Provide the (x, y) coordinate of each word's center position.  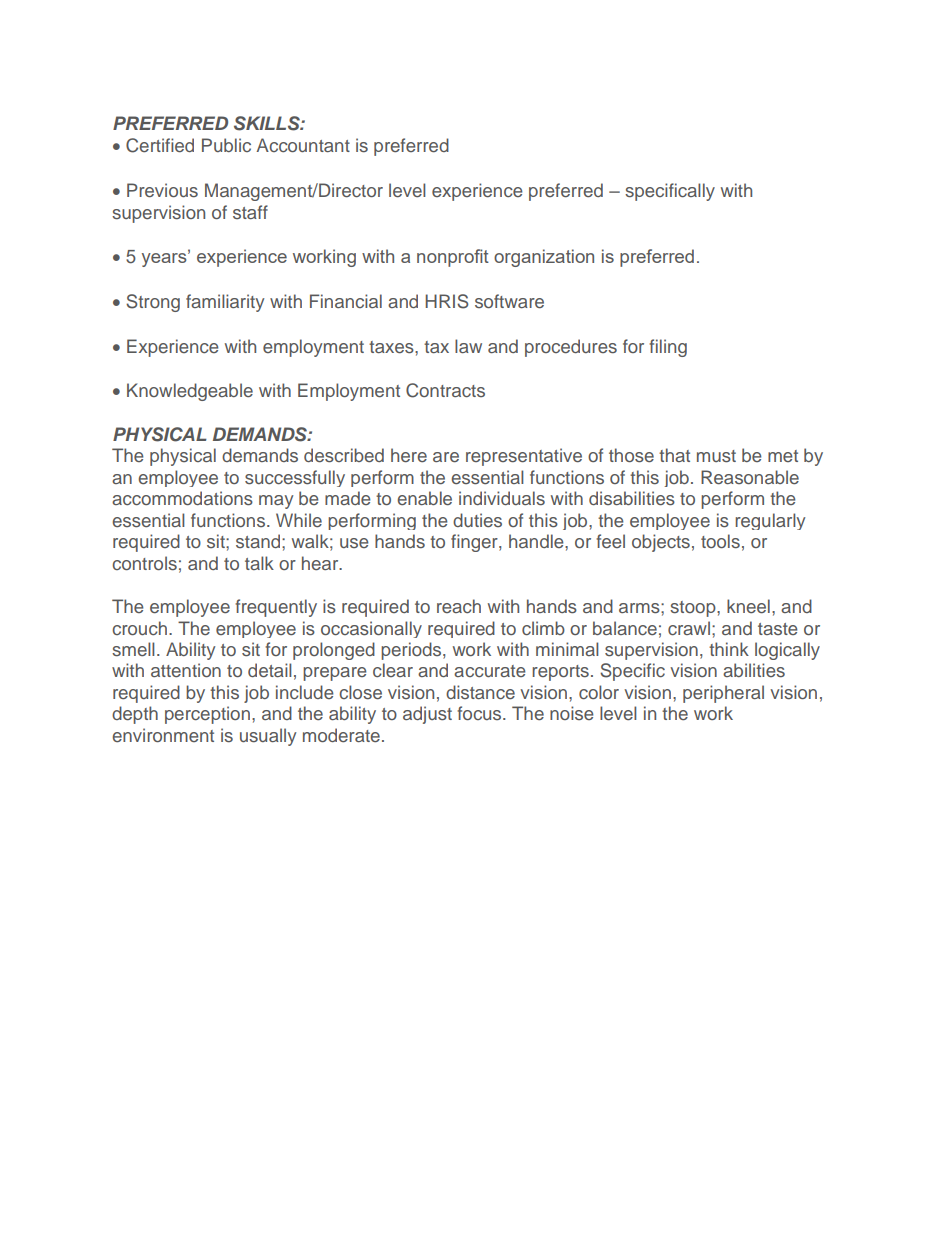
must (716, 456)
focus (480, 713)
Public (226, 145)
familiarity (225, 303)
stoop (694, 609)
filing (668, 348)
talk (259, 563)
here (409, 455)
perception (207, 715)
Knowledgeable (190, 392)
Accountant (303, 145)
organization (544, 258)
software (509, 301)
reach (459, 606)
